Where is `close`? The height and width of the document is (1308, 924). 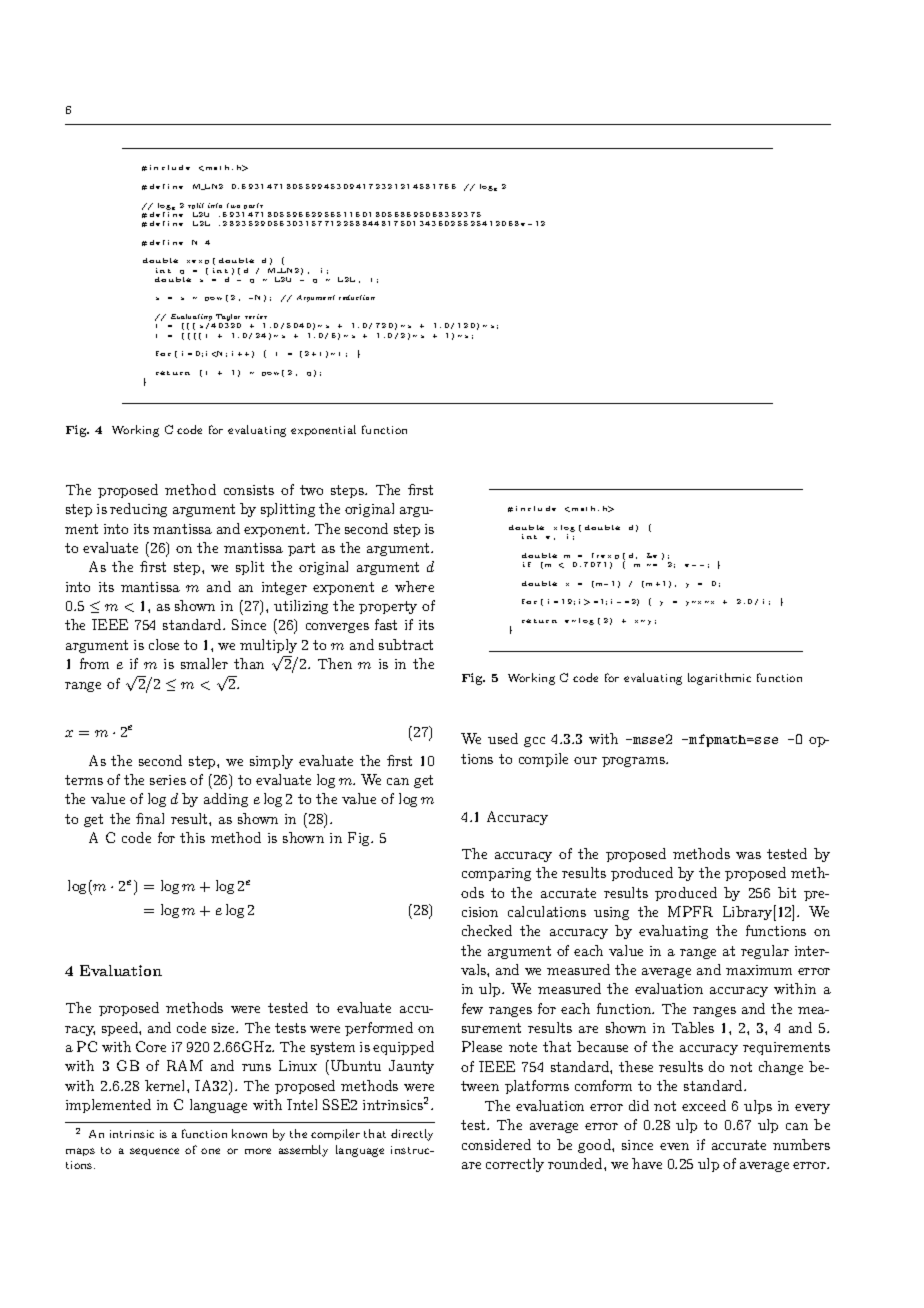
close is located at coordinates (164, 644).
